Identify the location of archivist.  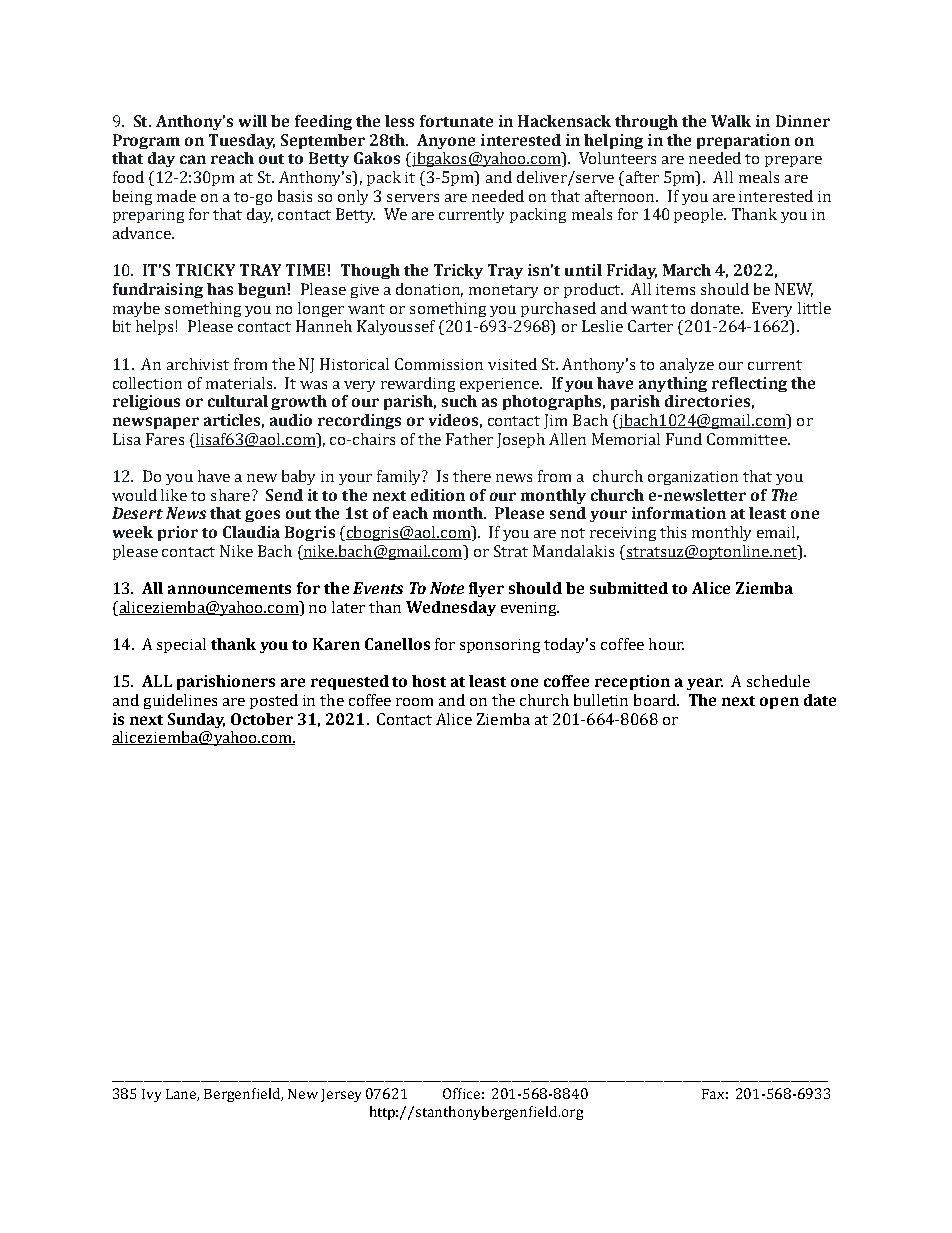
(198, 364).
